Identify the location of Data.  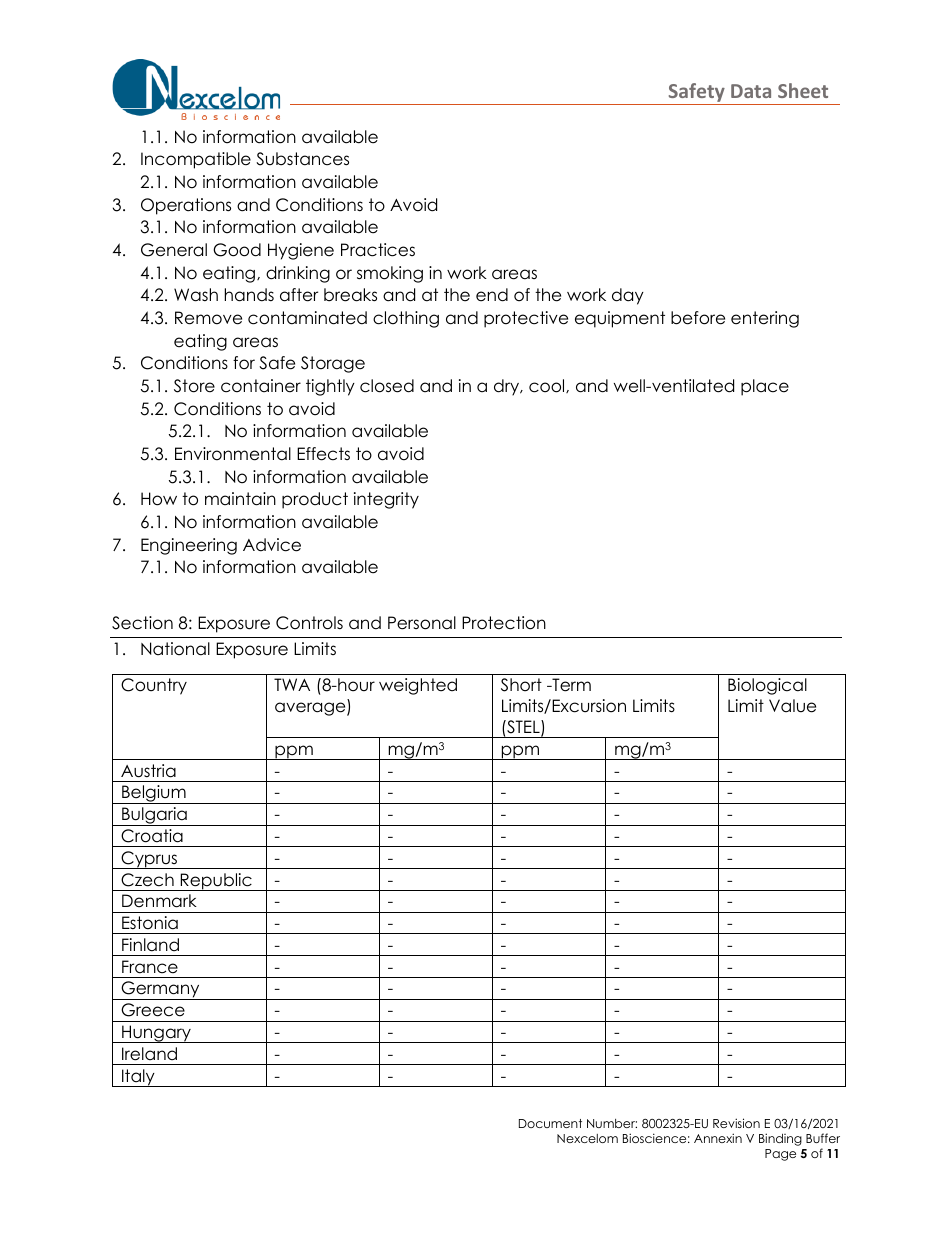
(751, 91).
